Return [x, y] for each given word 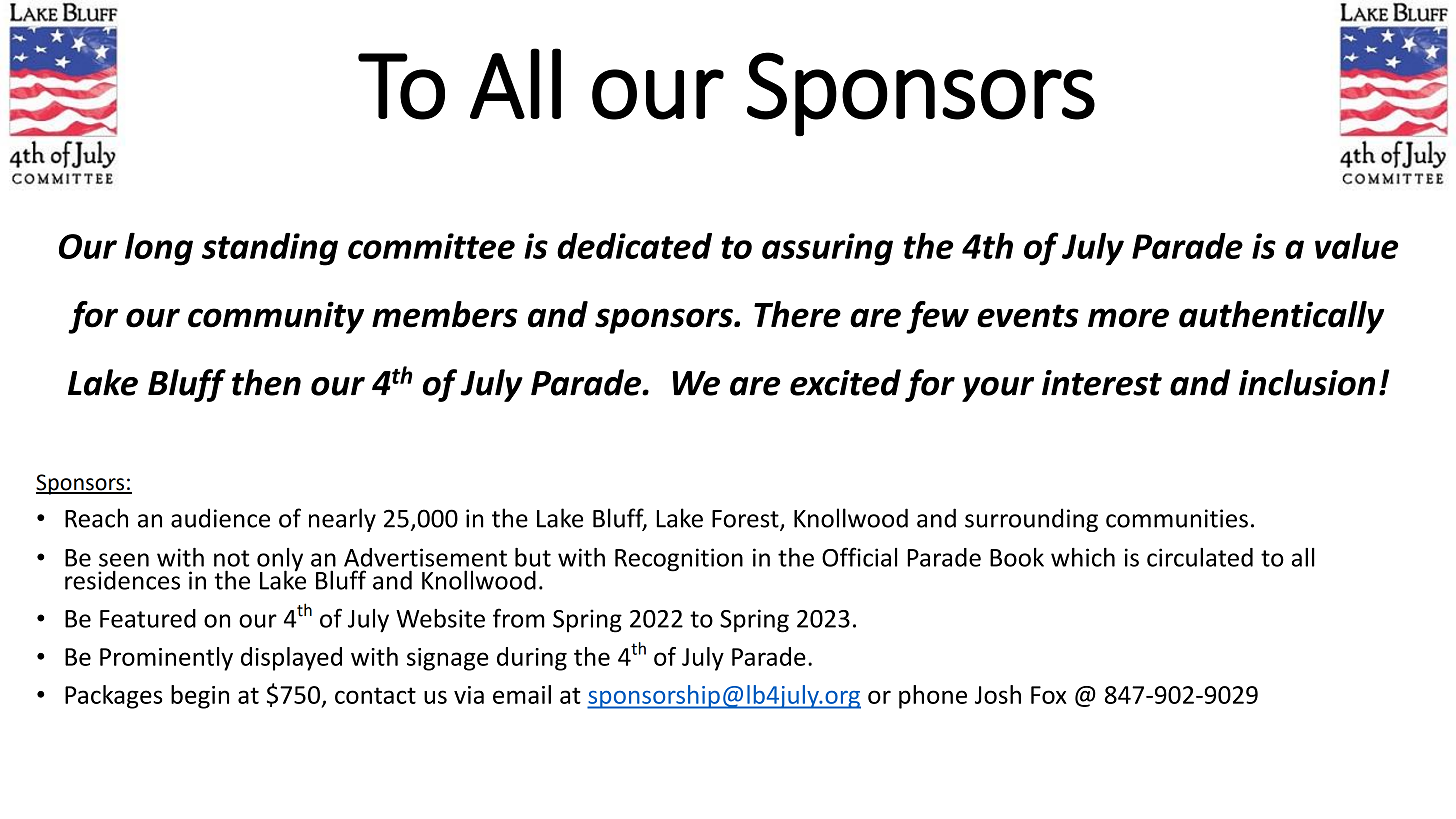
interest [1102, 383]
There [797, 314]
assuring [827, 249]
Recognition [679, 560]
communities [1177, 518]
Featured [148, 618]
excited [845, 382]
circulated [1200, 557]
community [276, 317]
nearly [342, 520]
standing [270, 249]
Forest [746, 520]
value [1356, 245]
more [1128, 318]
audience [220, 518]
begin [200, 697]
